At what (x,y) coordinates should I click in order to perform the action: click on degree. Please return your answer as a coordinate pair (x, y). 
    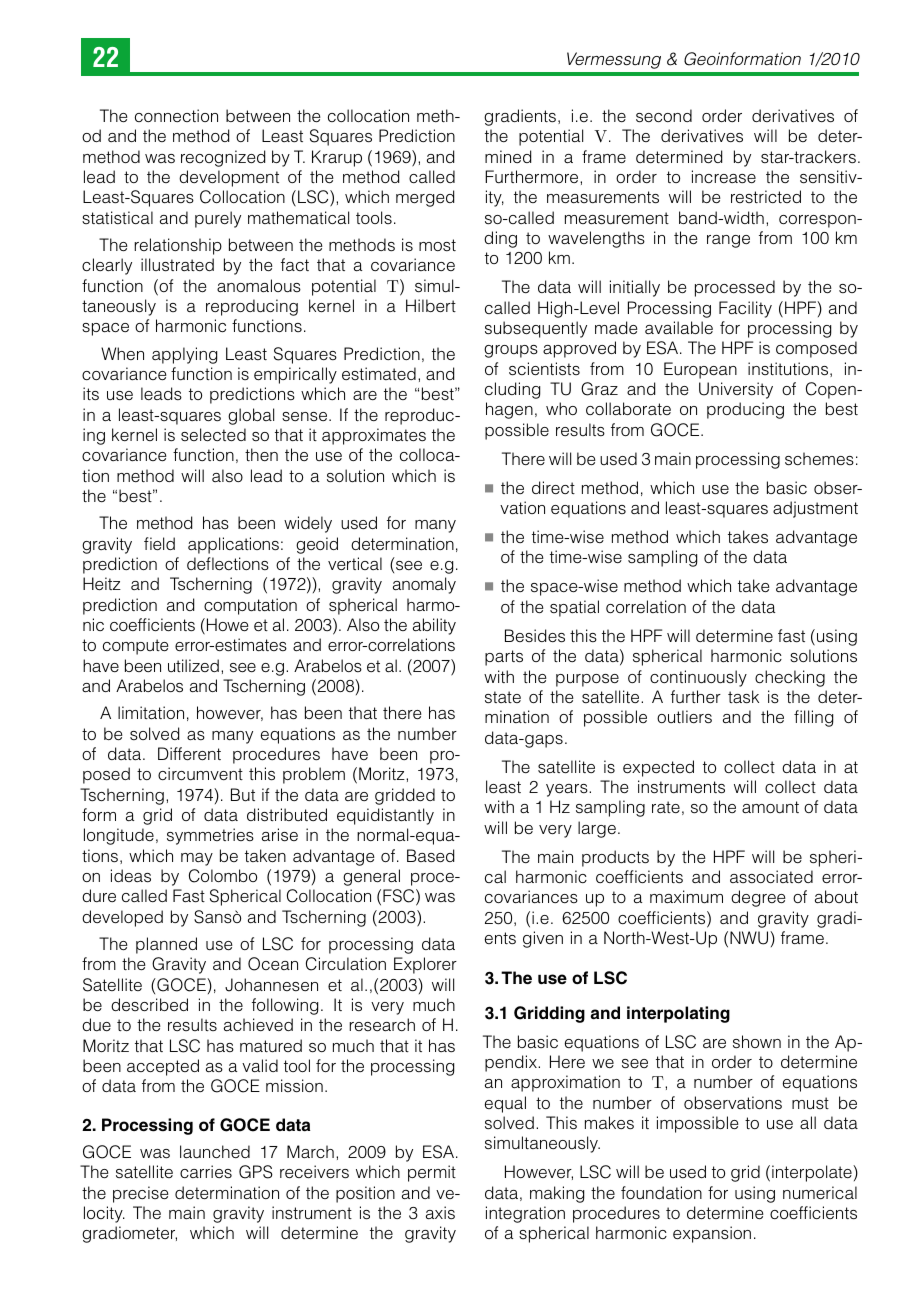
    Looking at the image, I should click on (758, 898).
